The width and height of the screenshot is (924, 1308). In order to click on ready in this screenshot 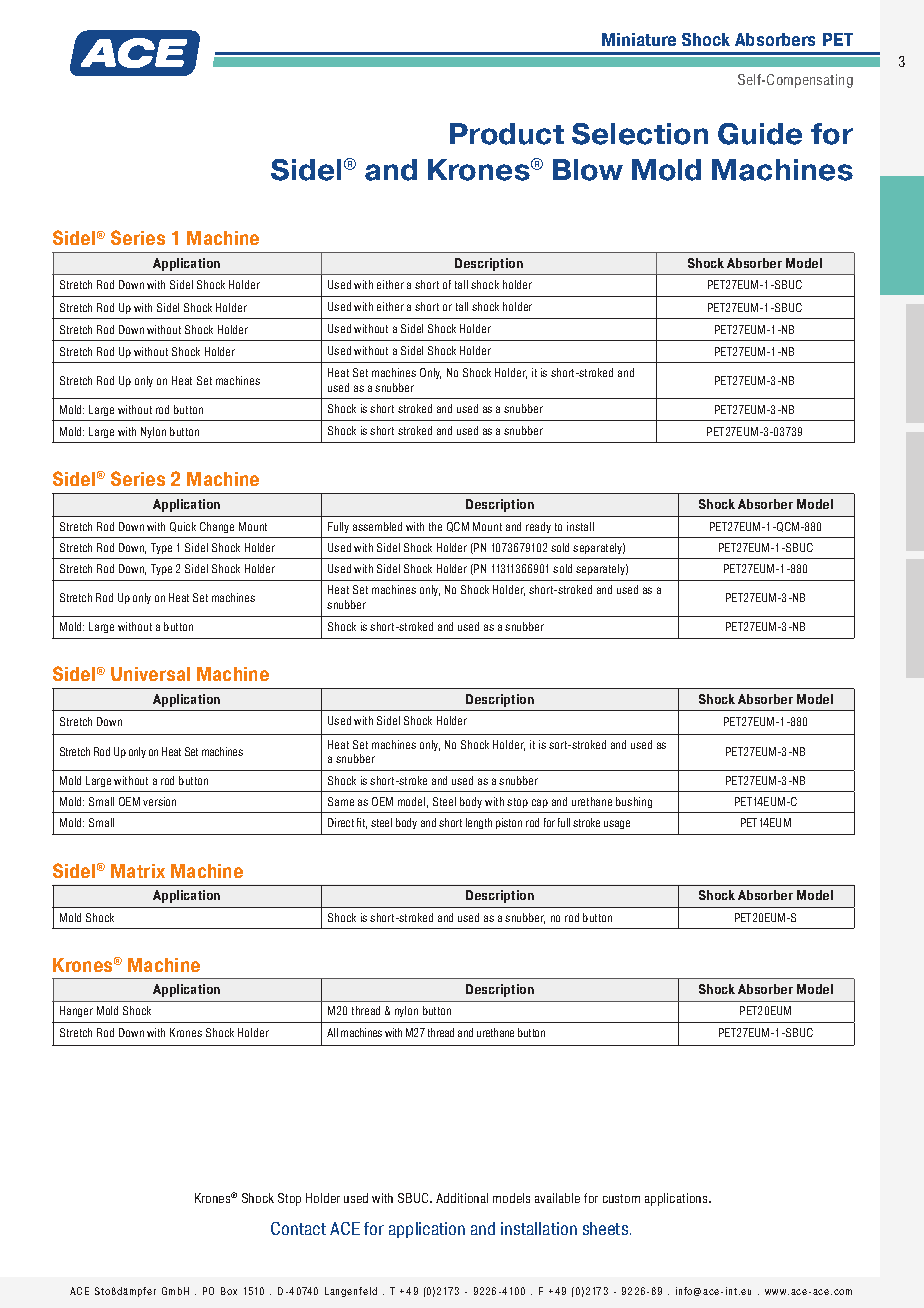, I will do `click(538, 527)`.
